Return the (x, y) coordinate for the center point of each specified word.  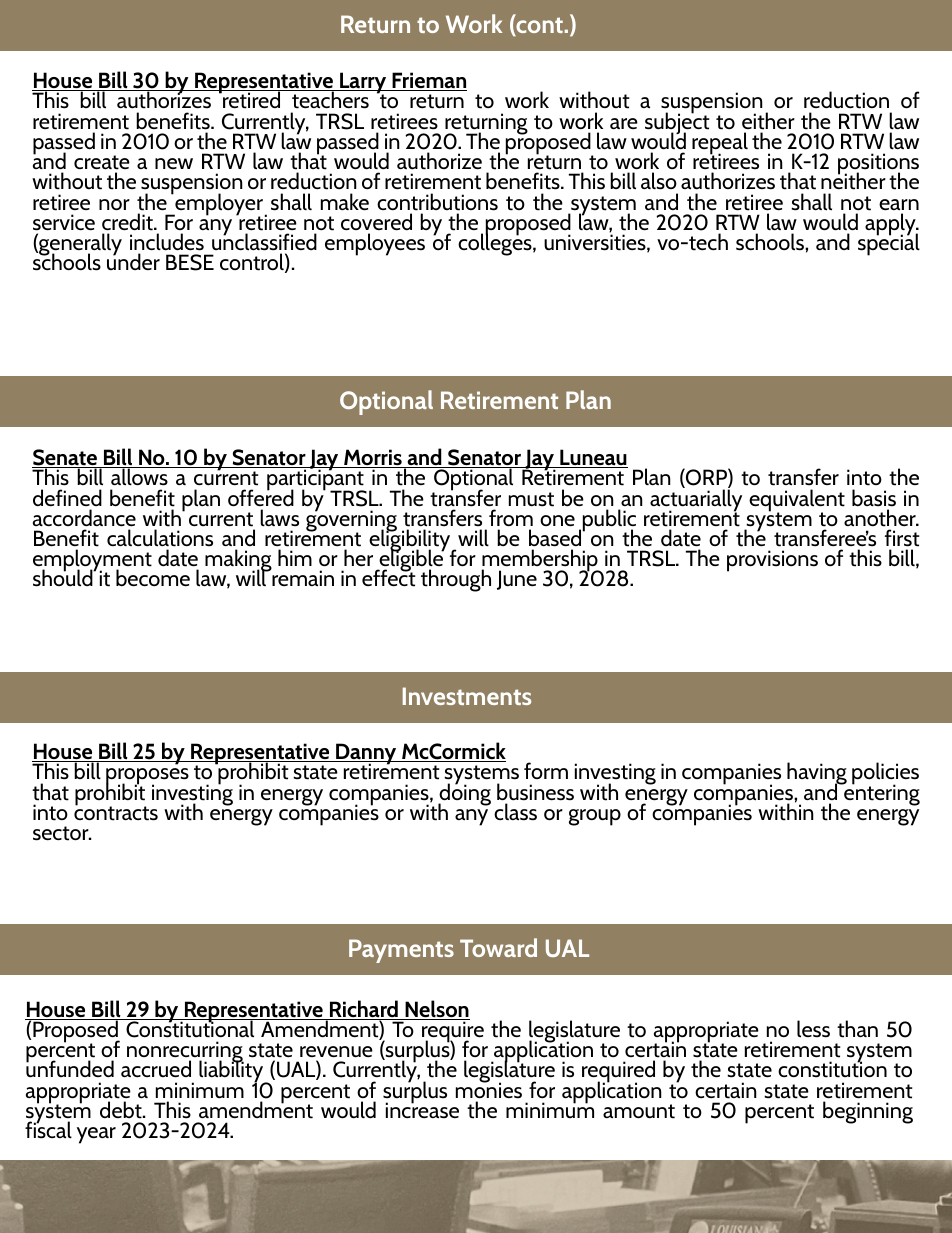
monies (489, 1089)
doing (464, 794)
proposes (147, 778)
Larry (363, 84)
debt (122, 1110)
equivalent (797, 501)
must (531, 499)
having (817, 775)
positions (878, 165)
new (174, 163)
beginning (868, 1112)
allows (139, 476)
